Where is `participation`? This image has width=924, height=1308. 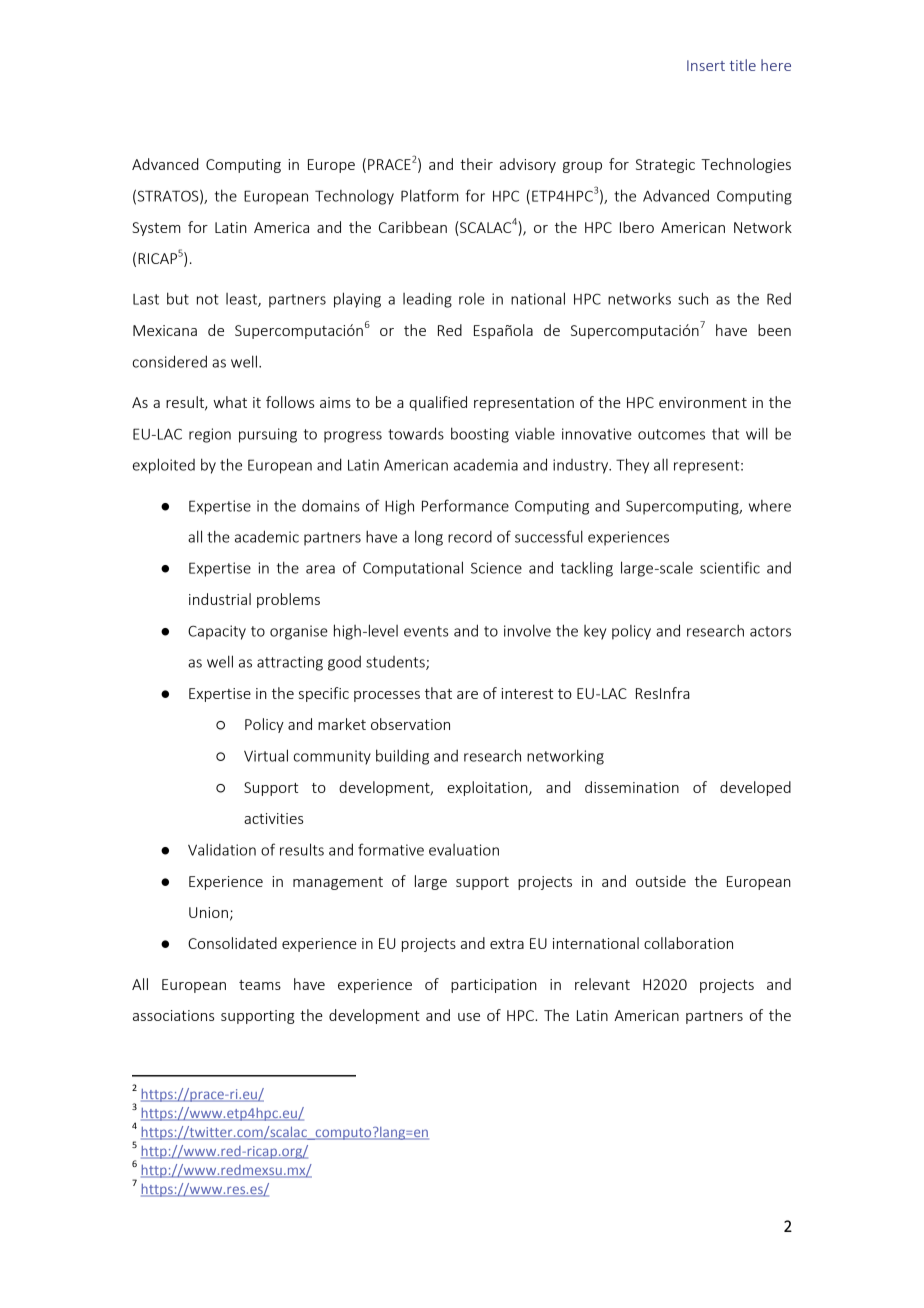
participation is located at coordinates (494, 986).
